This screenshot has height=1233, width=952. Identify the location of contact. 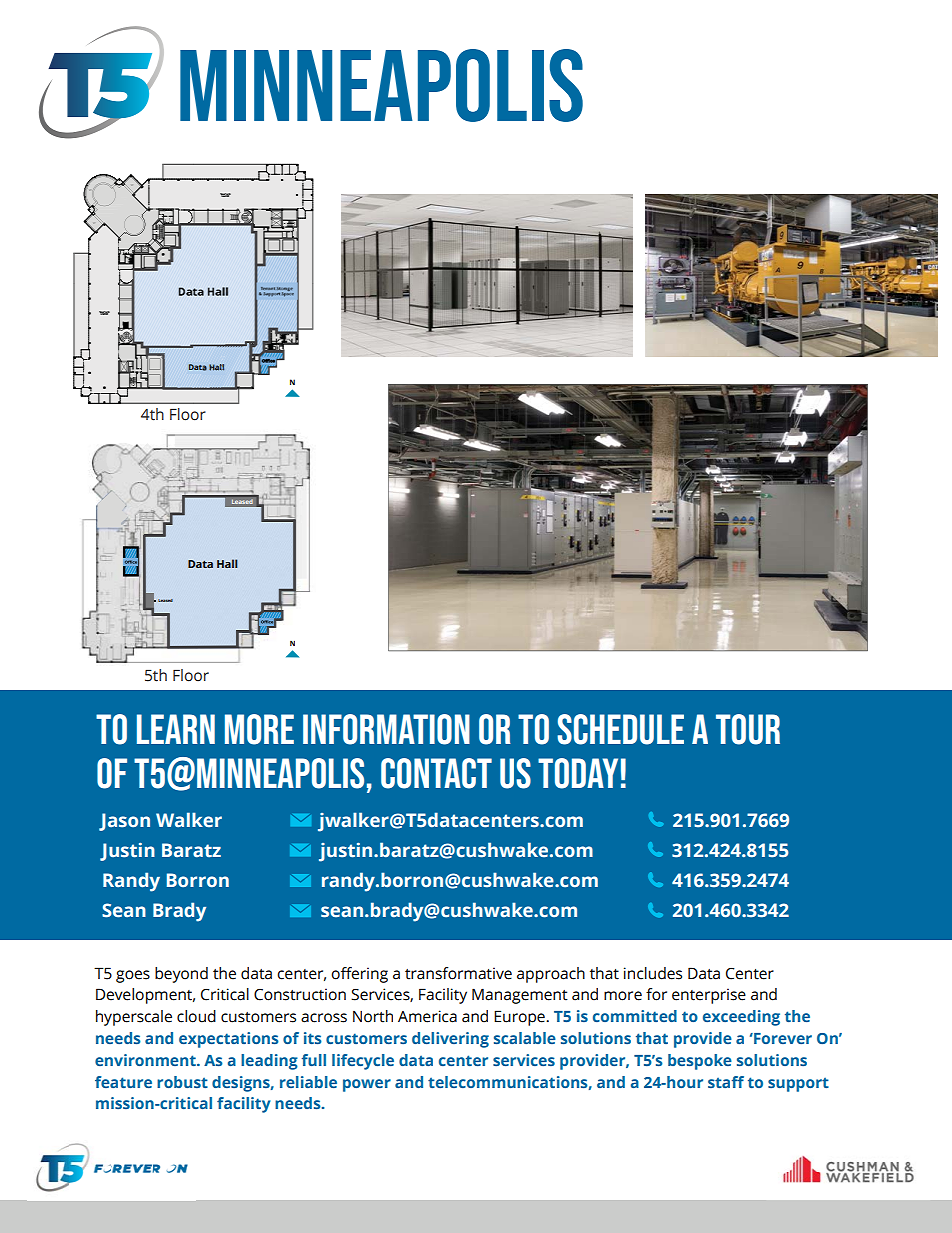
(436, 773).
